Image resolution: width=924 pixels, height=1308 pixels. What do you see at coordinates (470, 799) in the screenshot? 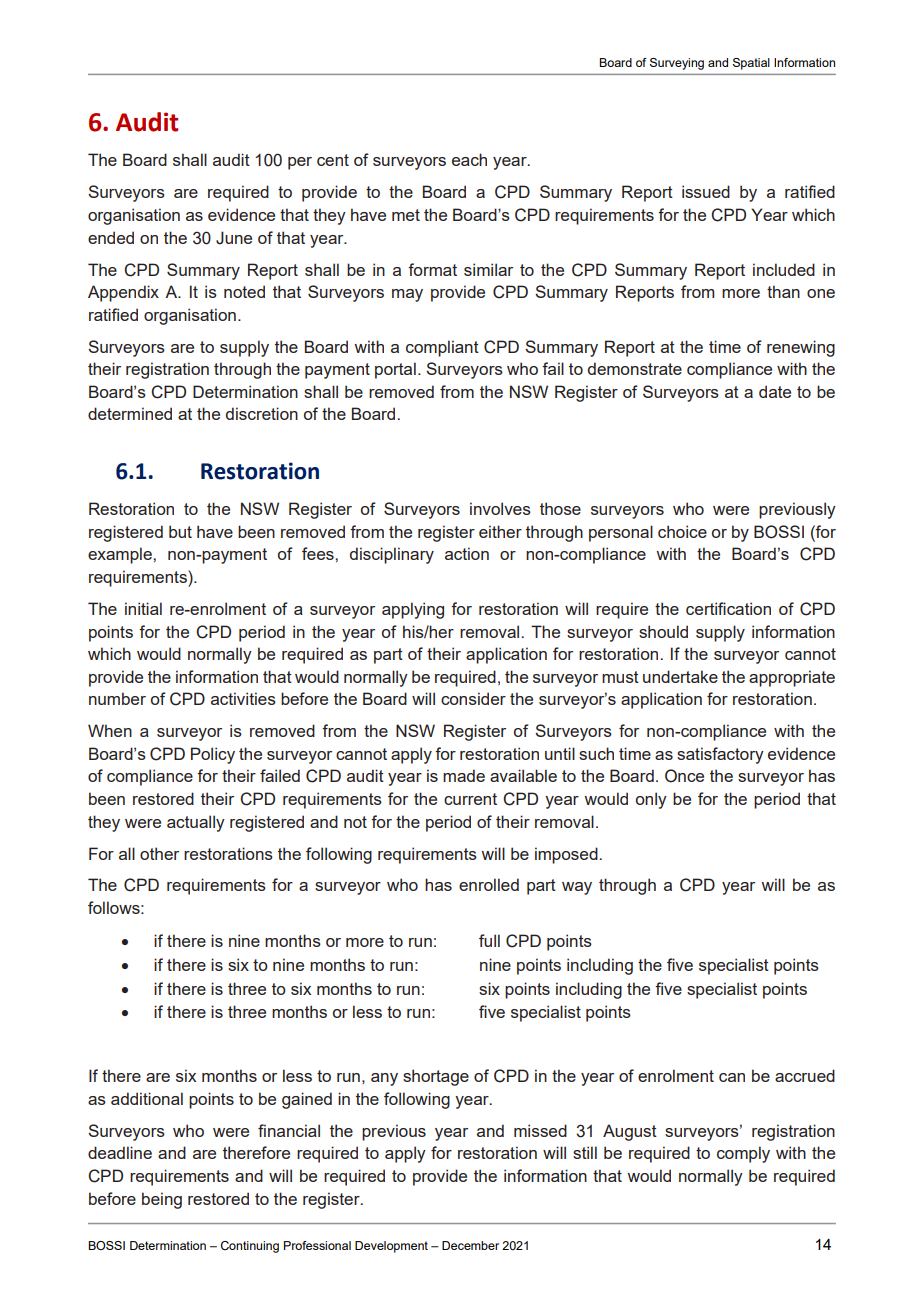
I see `current` at bounding box center [470, 799].
